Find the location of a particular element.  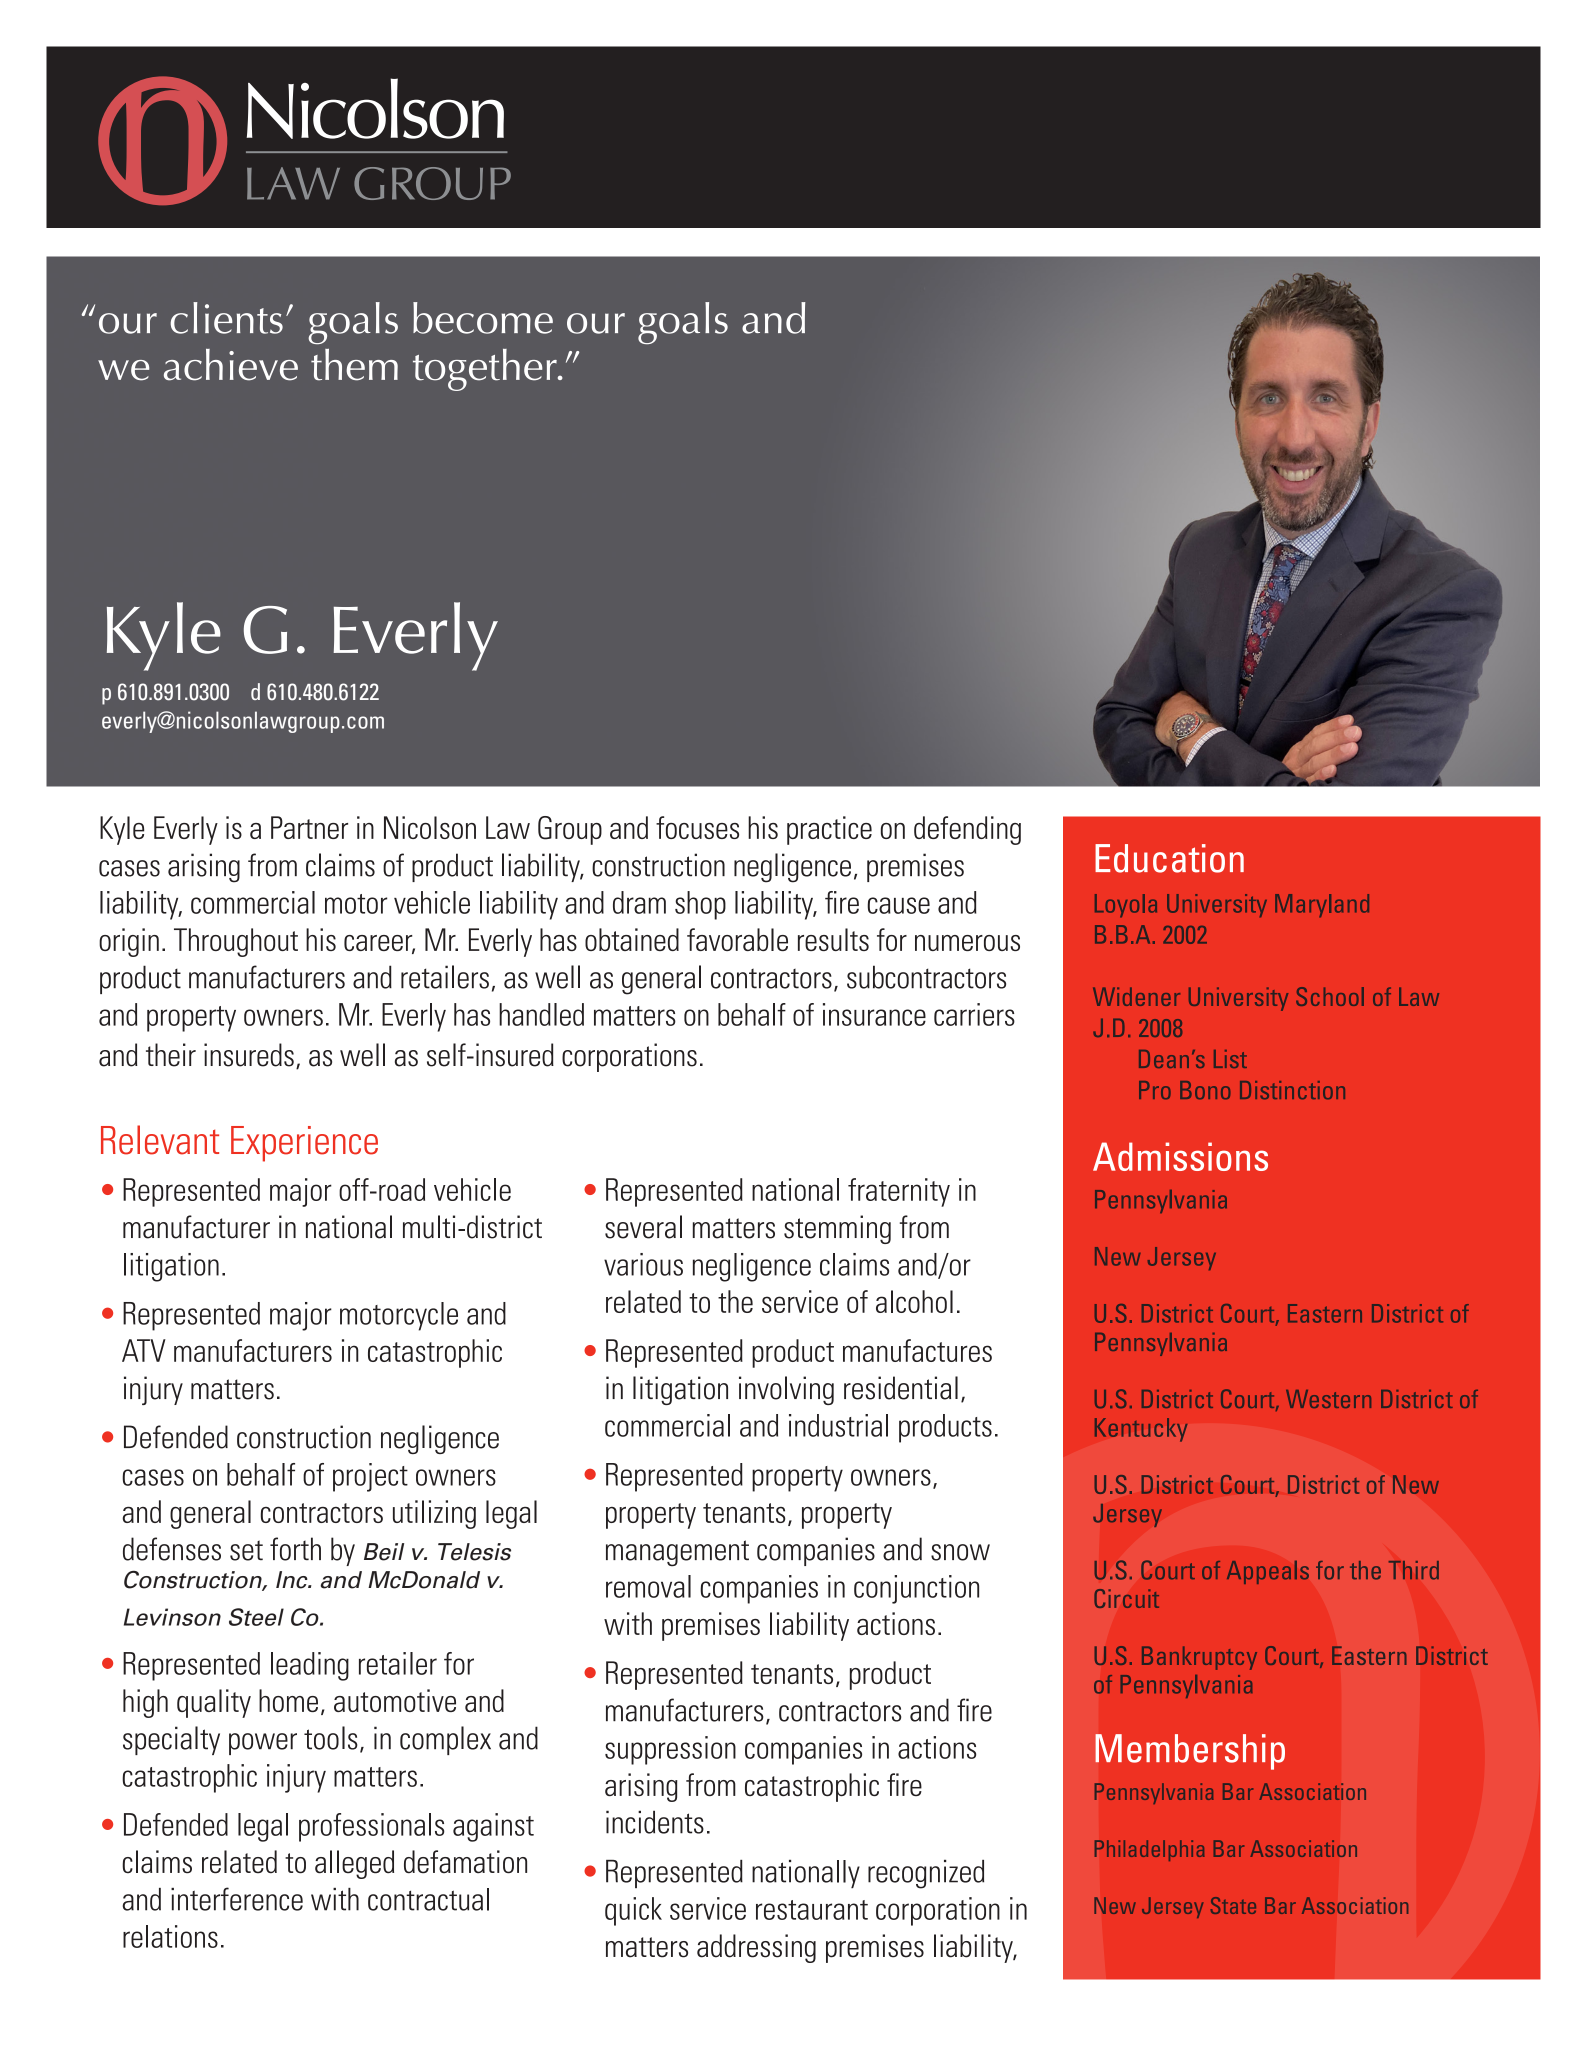

together is located at coordinates (486, 370).
